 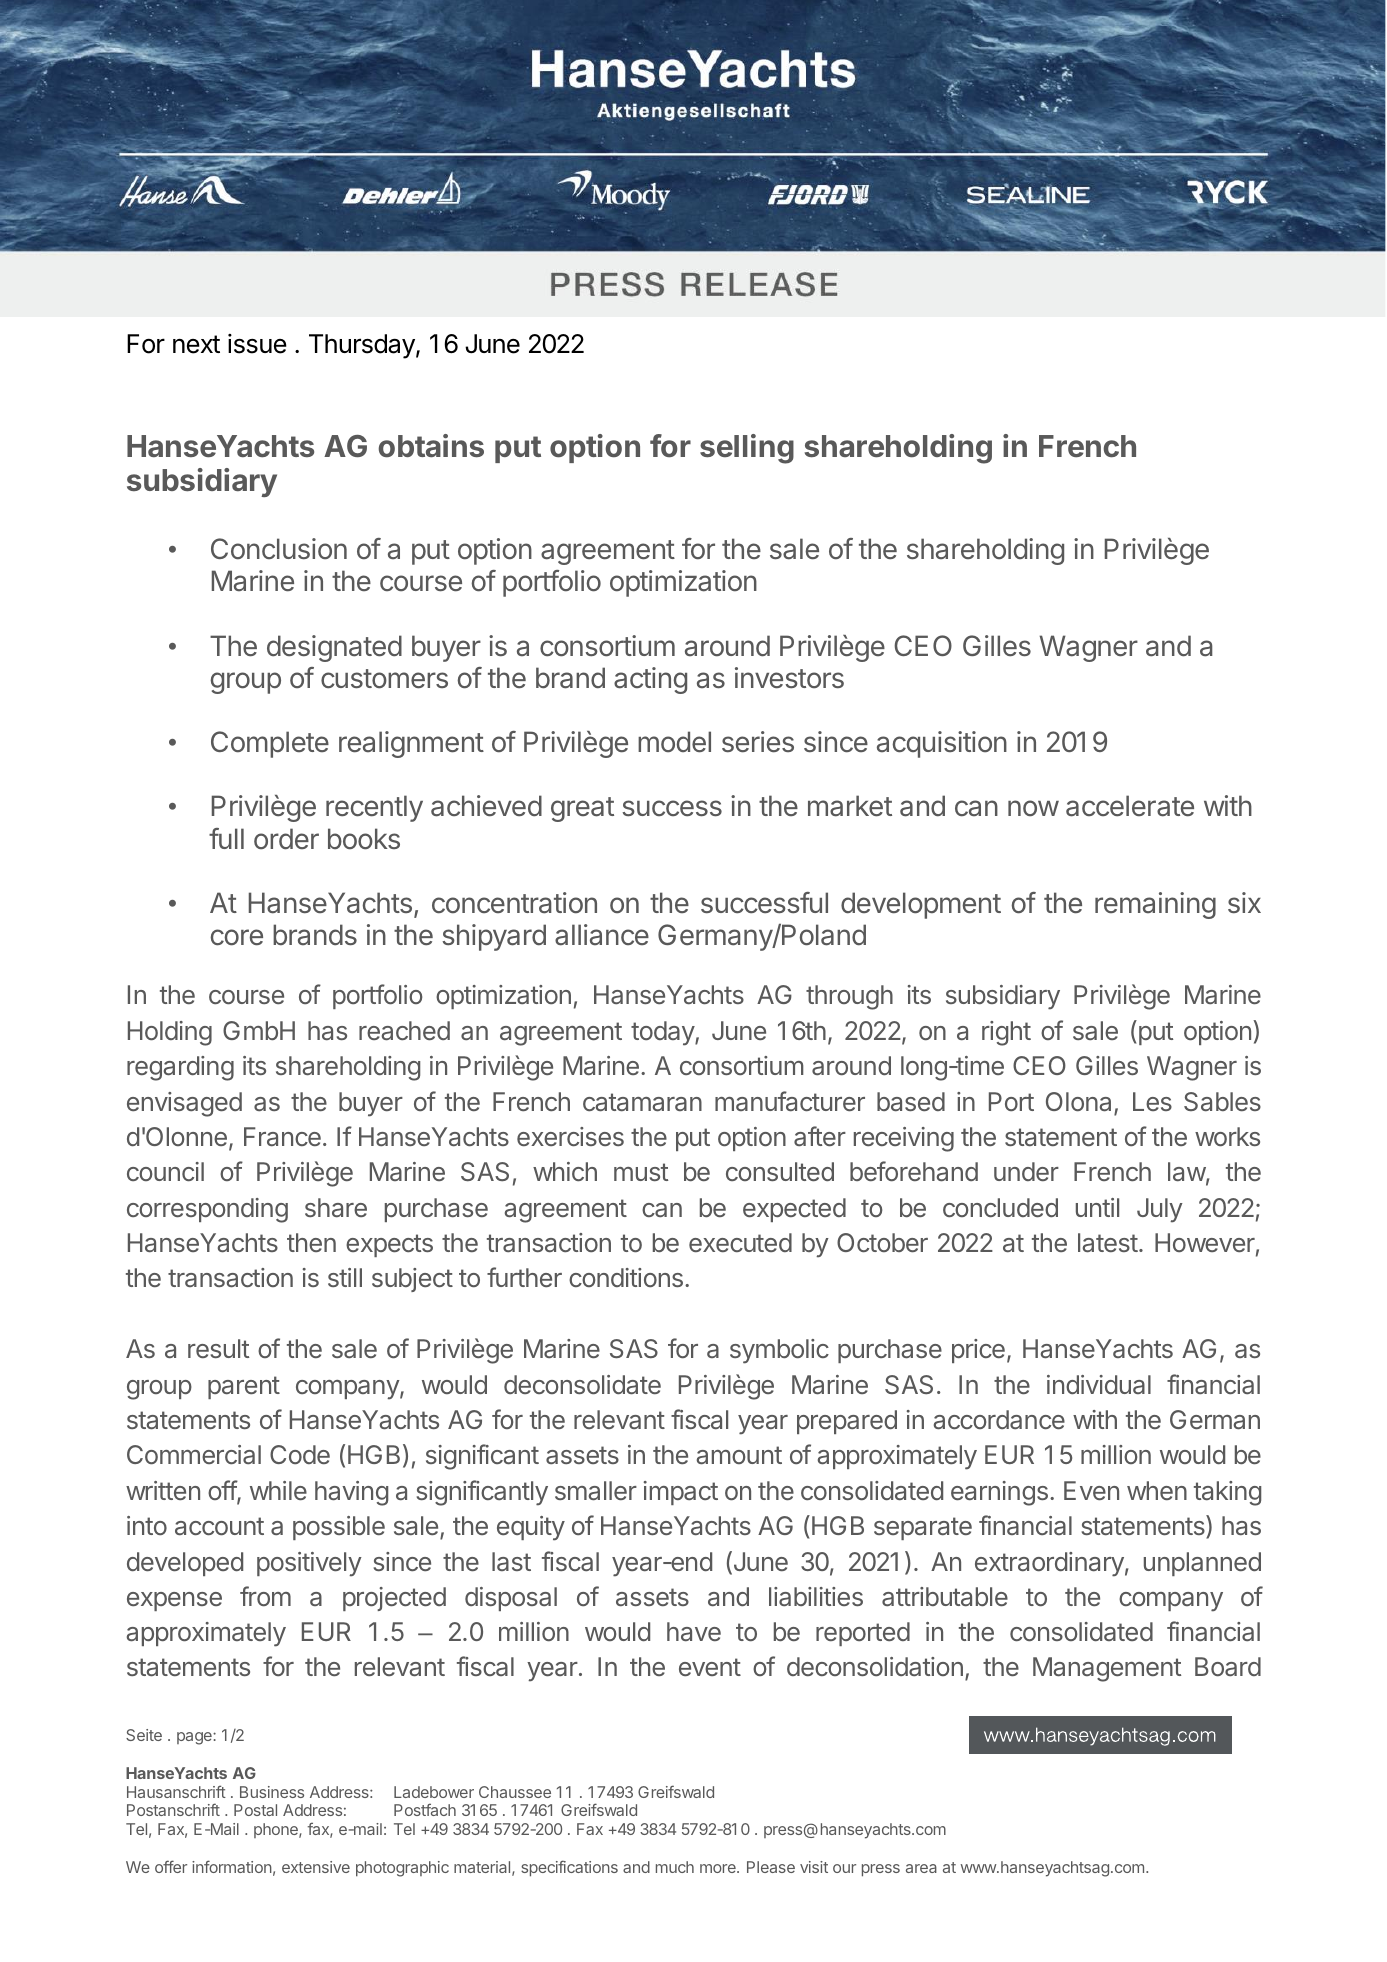 What do you see at coordinates (642, 1102) in the image?
I see `catamaran` at bounding box center [642, 1102].
